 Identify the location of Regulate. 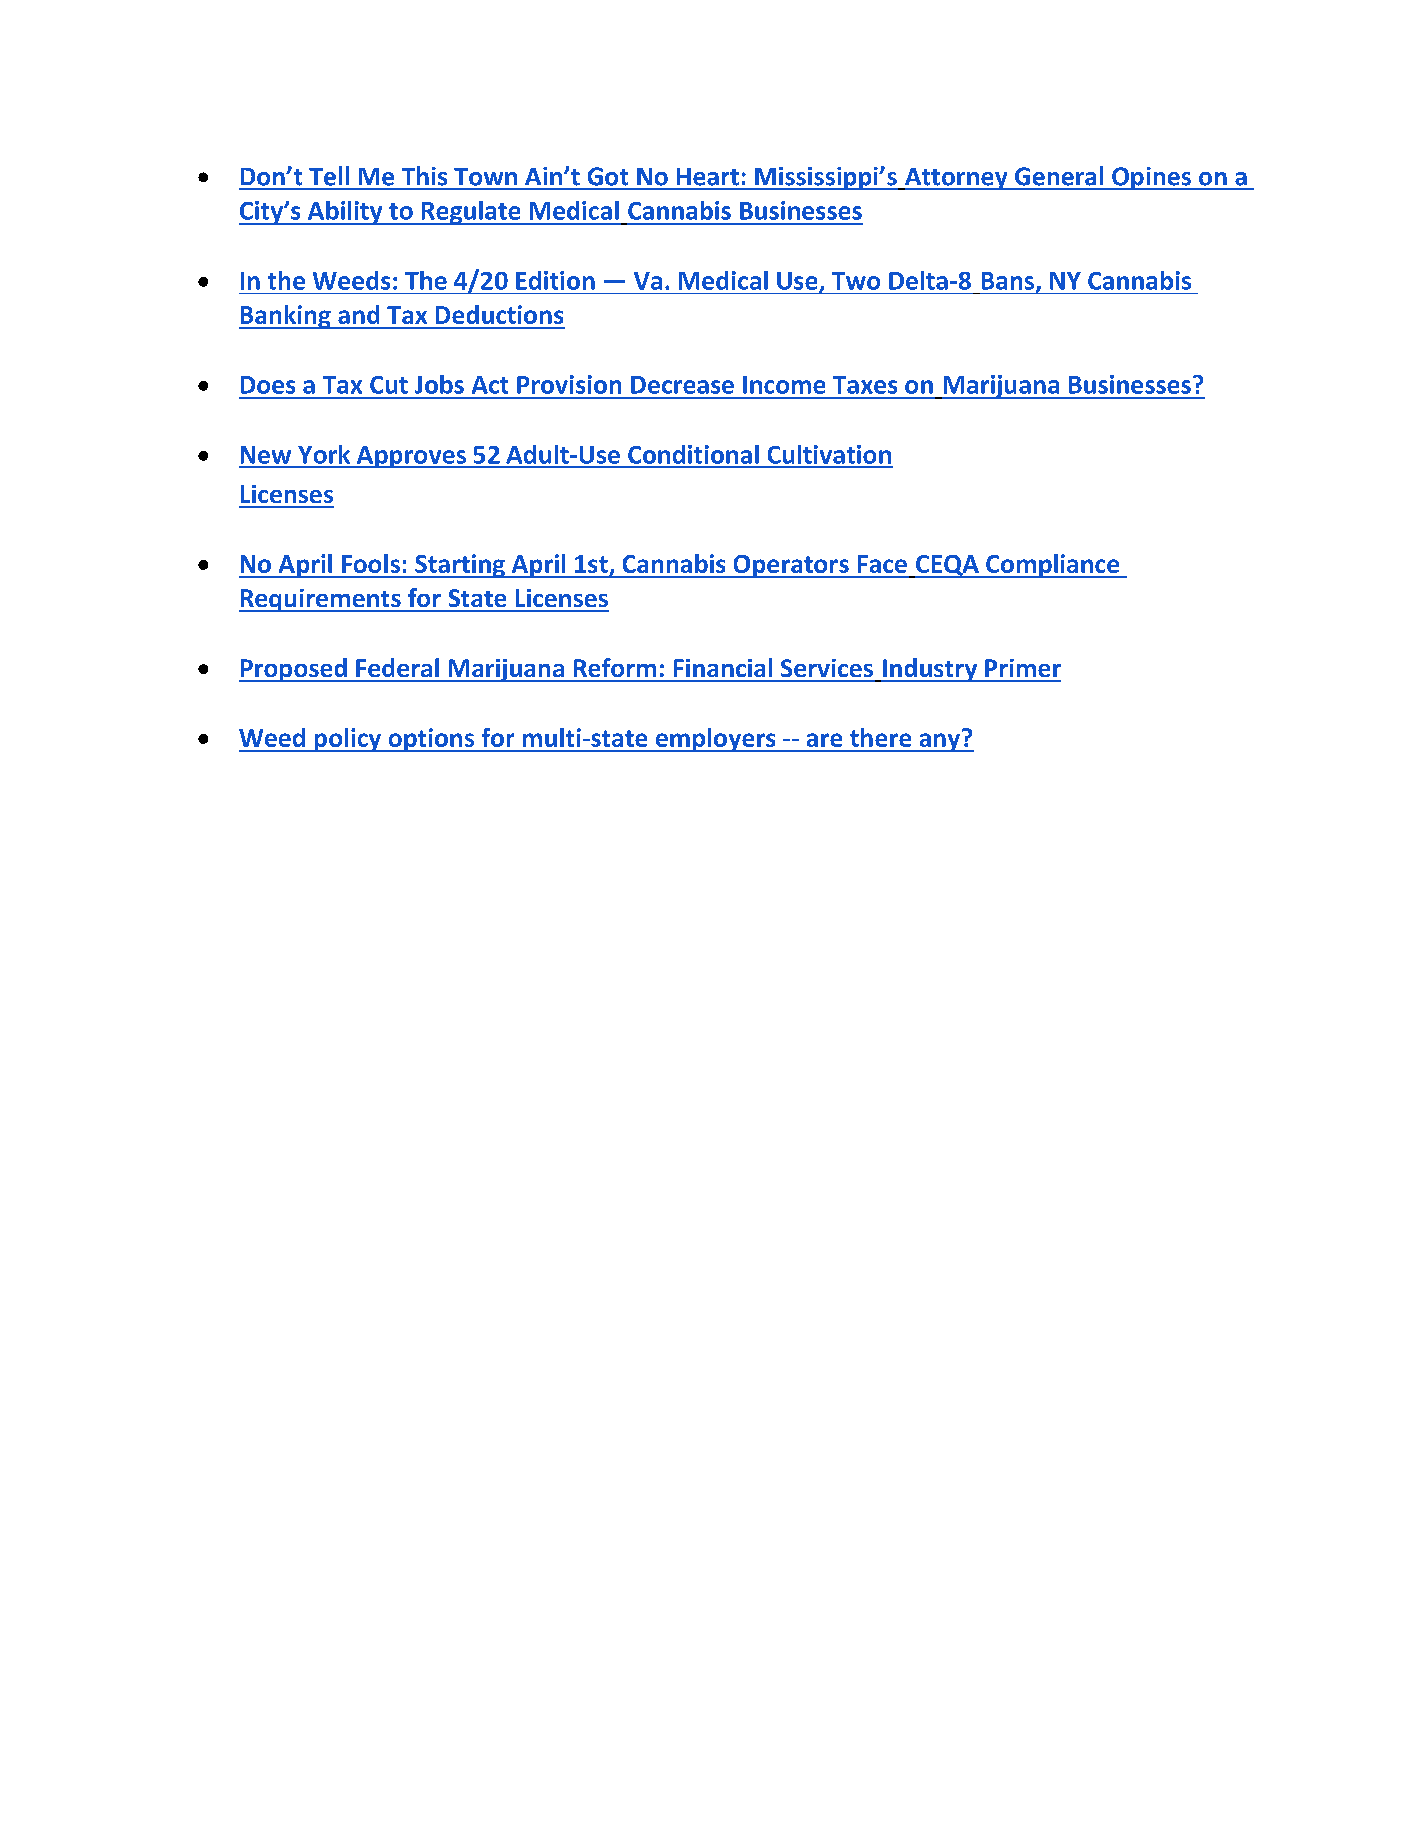
(471, 213).
